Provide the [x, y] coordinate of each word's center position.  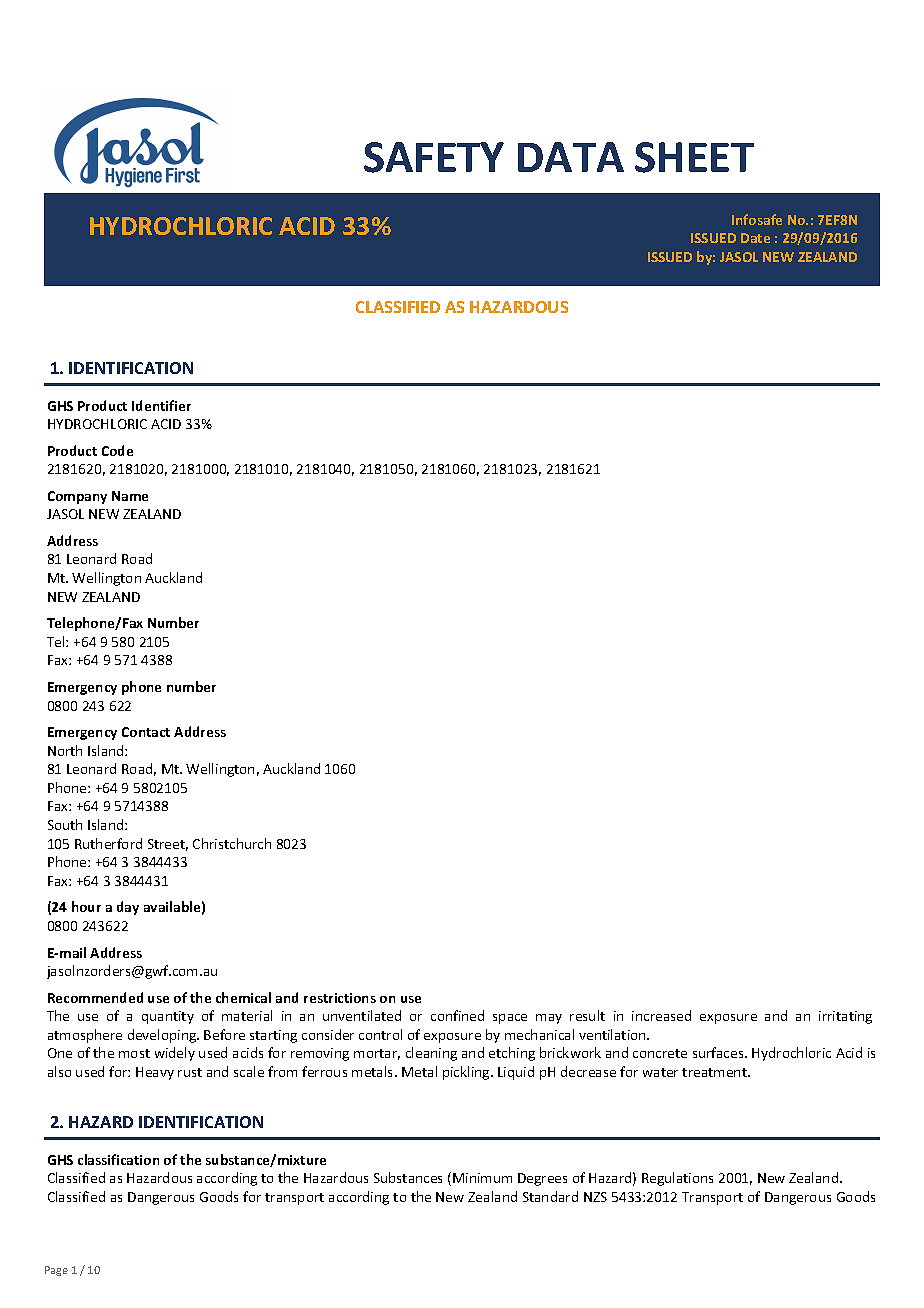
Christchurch [232, 843]
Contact [146, 732]
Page [56, 1271]
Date [755, 238]
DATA [571, 157]
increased [661, 1015]
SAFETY [434, 157]
